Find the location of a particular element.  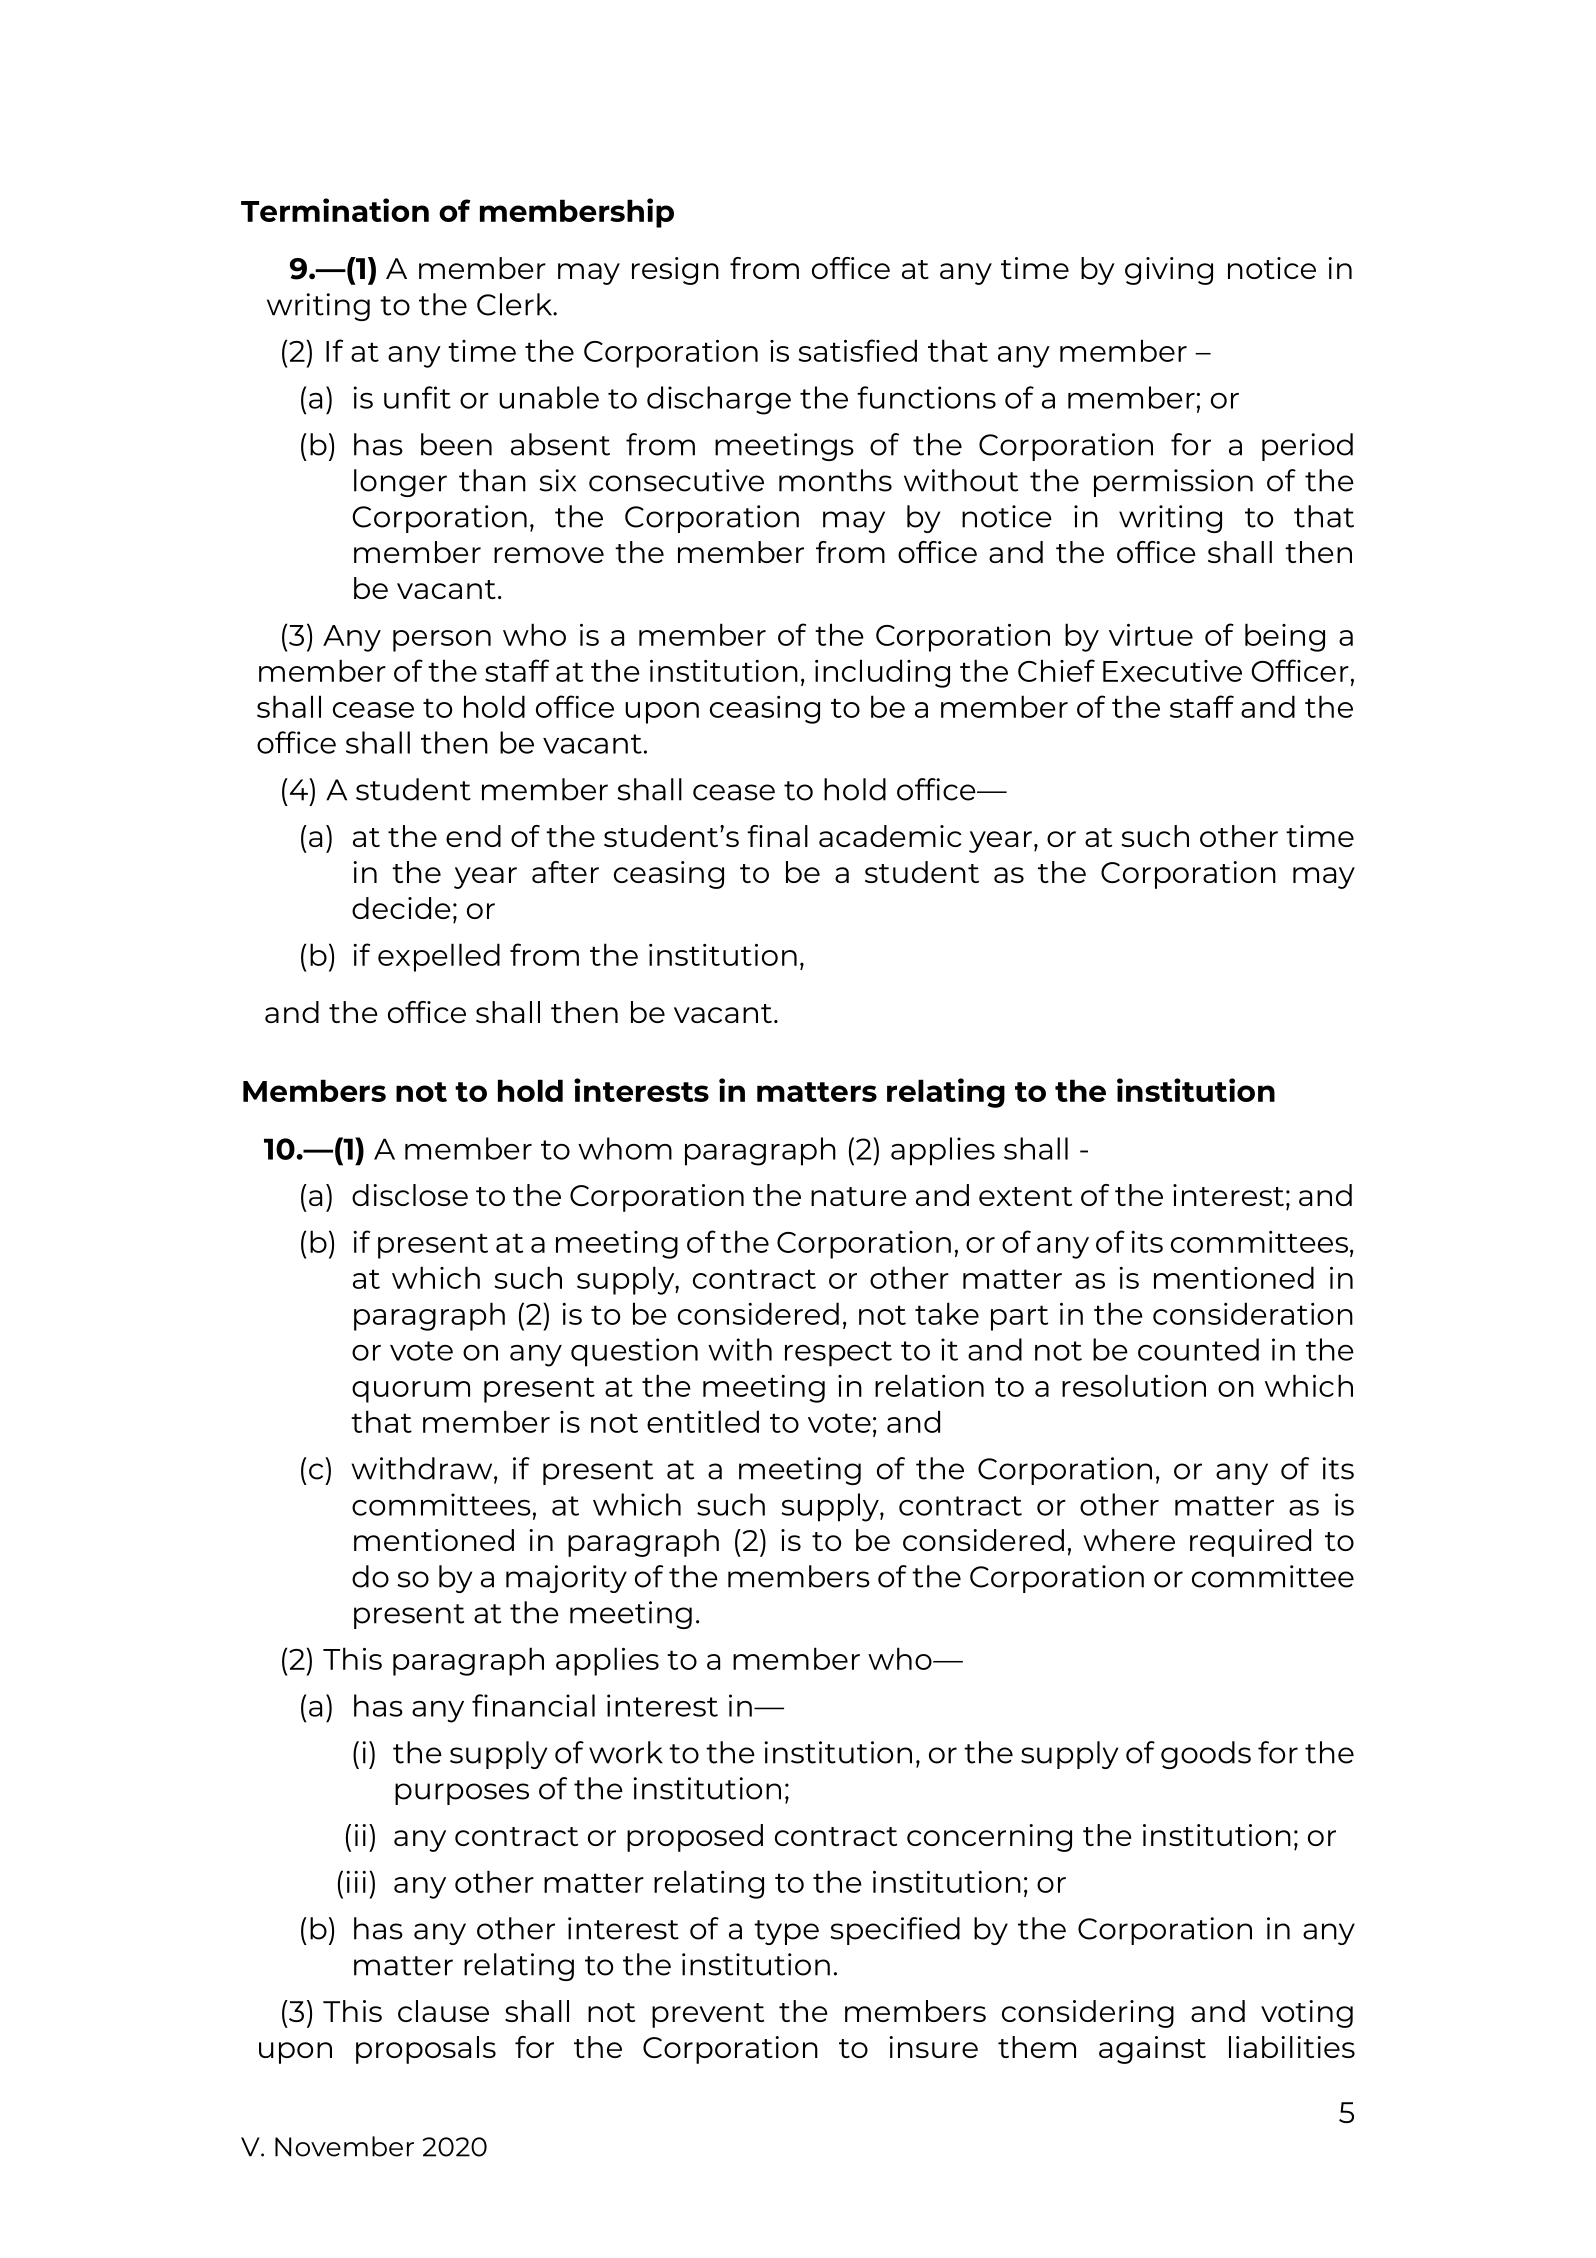

insure is located at coordinates (933, 2047).
